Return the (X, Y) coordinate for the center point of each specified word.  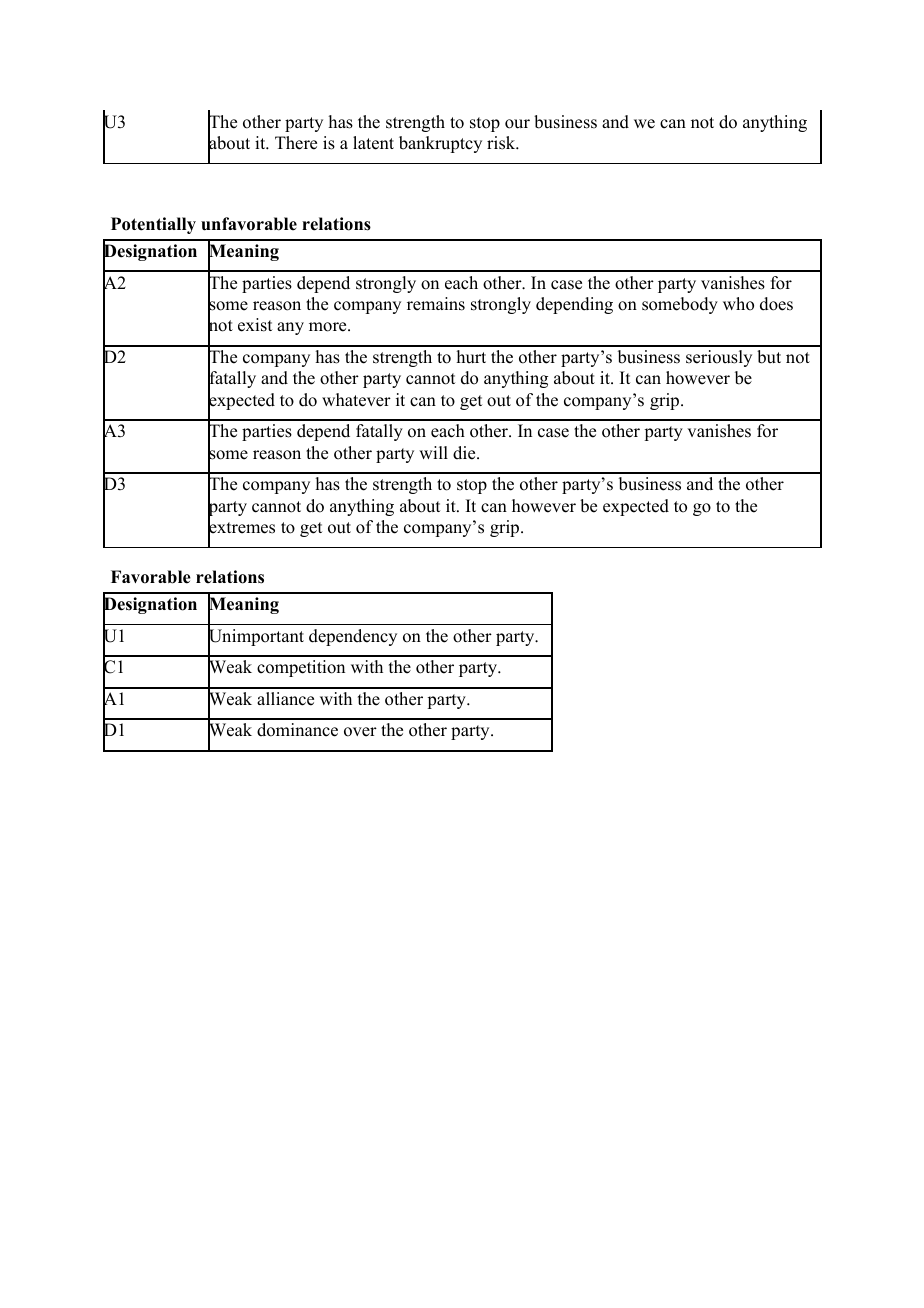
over (360, 732)
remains (436, 304)
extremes (241, 528)
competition (301, 668)
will (433, 452)
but (769, 357)
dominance (297, 730)
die (465, 453)
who (738, 304)
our (517, 124)
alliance (285, 699)
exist (255, 325)
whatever (356, 400)
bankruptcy (440, 144)
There (296, 143)
